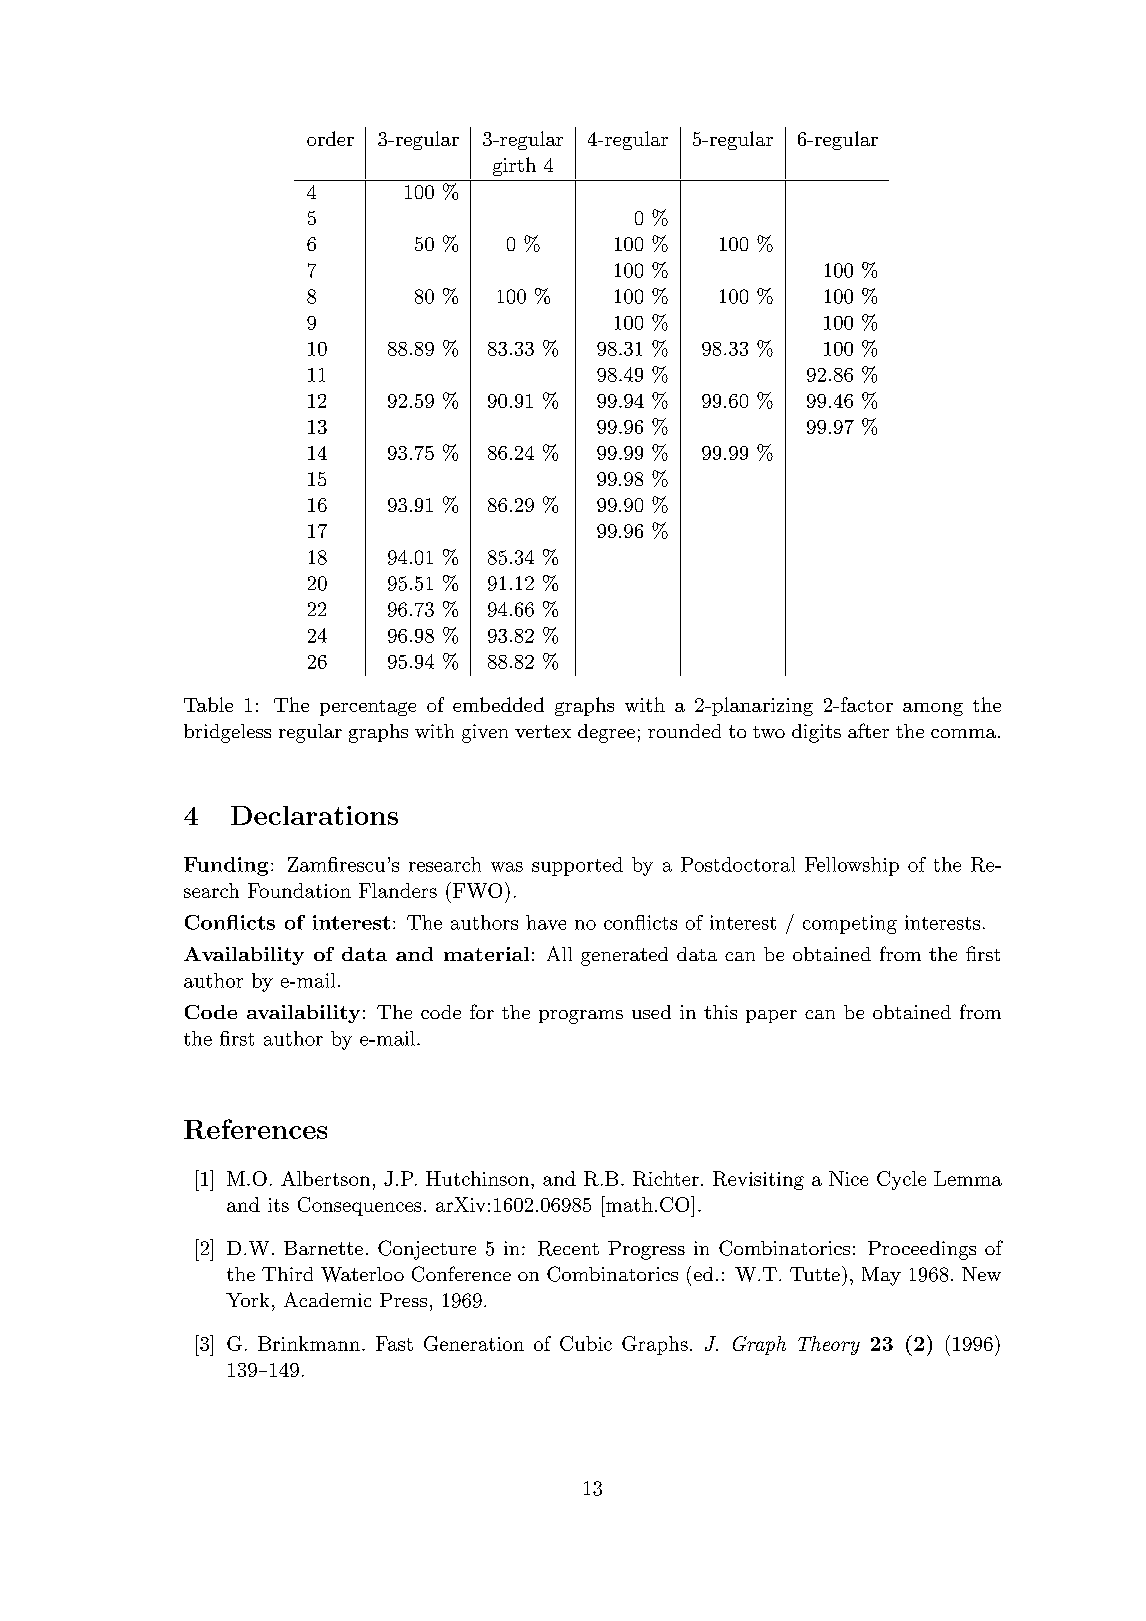  What do you see at coordinates (327, 1299) in the screenshot?
I see `Academic` at bounding box center [327, 1299].
